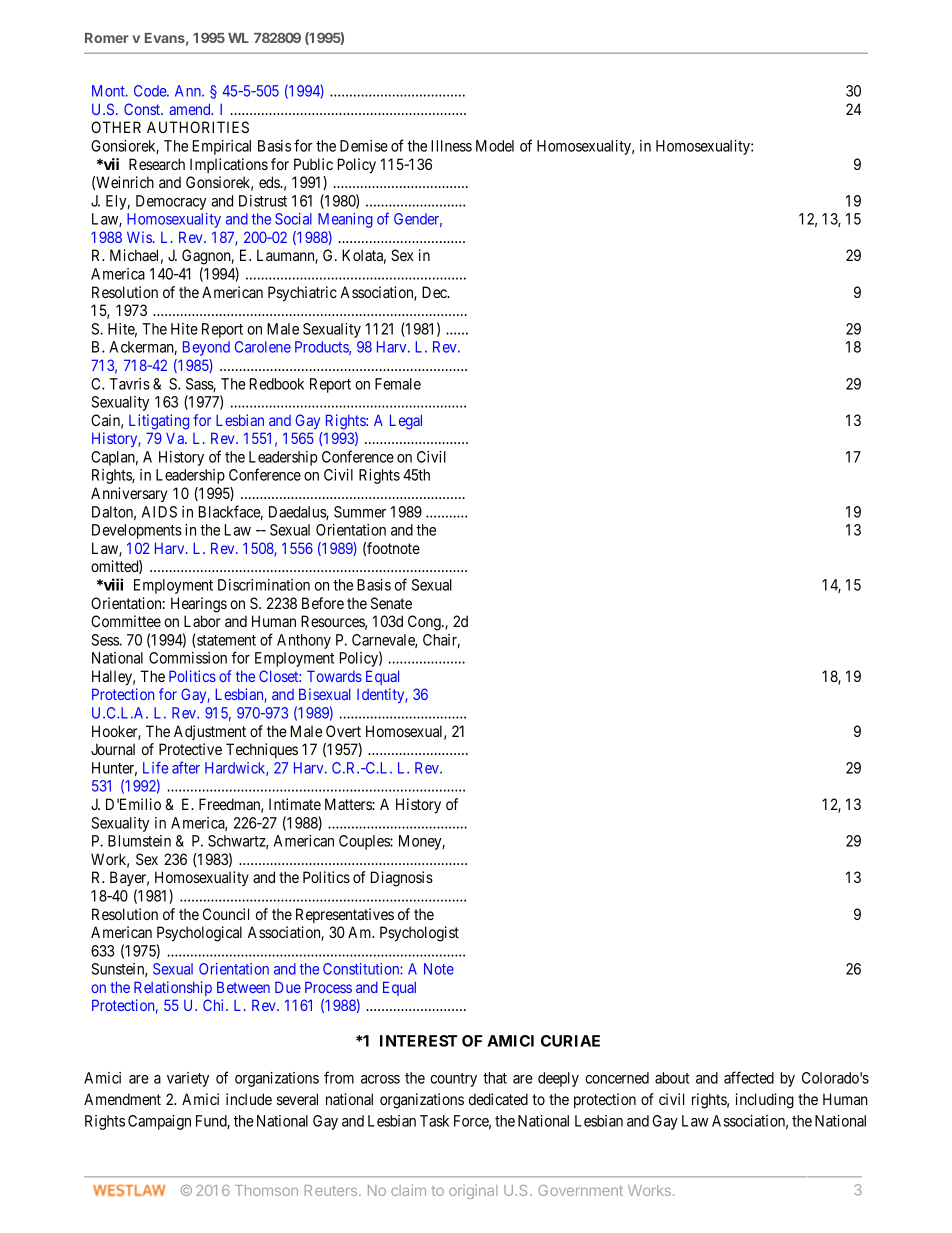 The height and width of the screenshot is (1233, 952). Describe the element at coordinates (159, 422) in the screenshot. I see `Litigating` at that location.
